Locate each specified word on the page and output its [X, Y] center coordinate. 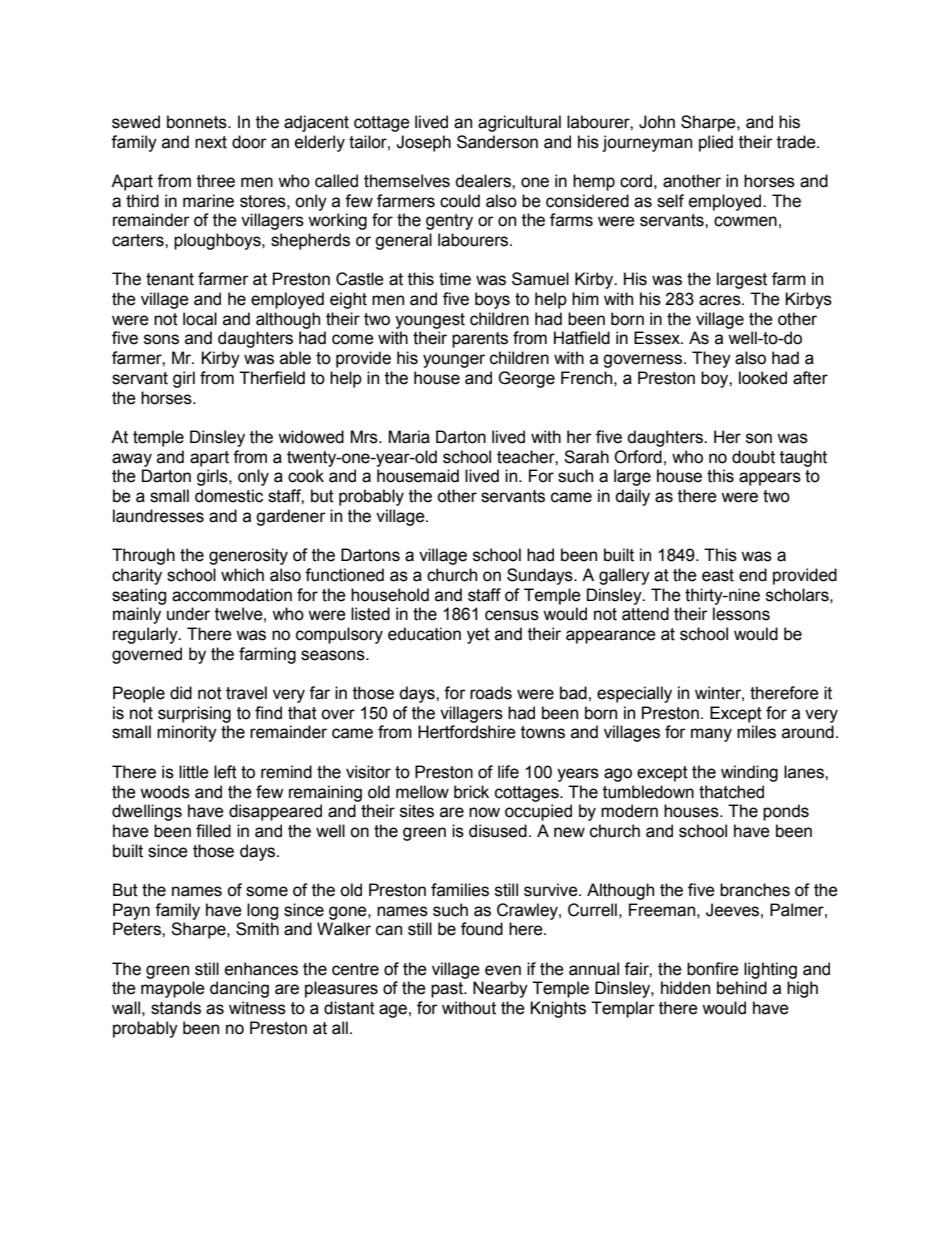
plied [716, 143]
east [718, 575]
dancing [239, 989]
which [242, 575]
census [512, 615]
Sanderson [497, 142]
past [448, 990]
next [211, 142]
